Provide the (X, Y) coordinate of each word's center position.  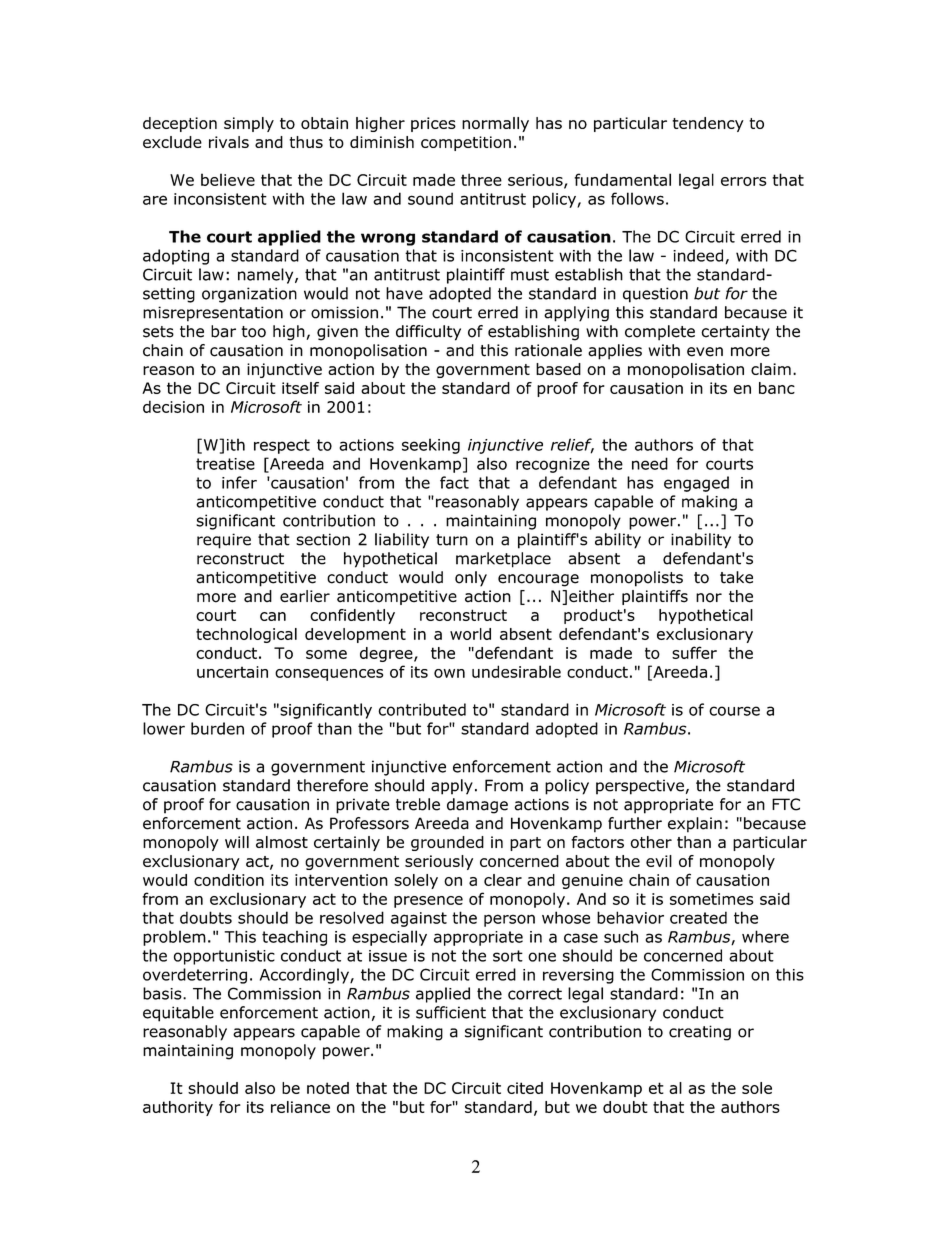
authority (178, 1108)
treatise (225, 464)
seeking (431, 446)
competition (466, 143)
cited (525, 1088)
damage (477, 806)
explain (695, 825)
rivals (229, 142)
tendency (708, 124)
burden (217, 728)
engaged (696, 484)
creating (700, 1033)
